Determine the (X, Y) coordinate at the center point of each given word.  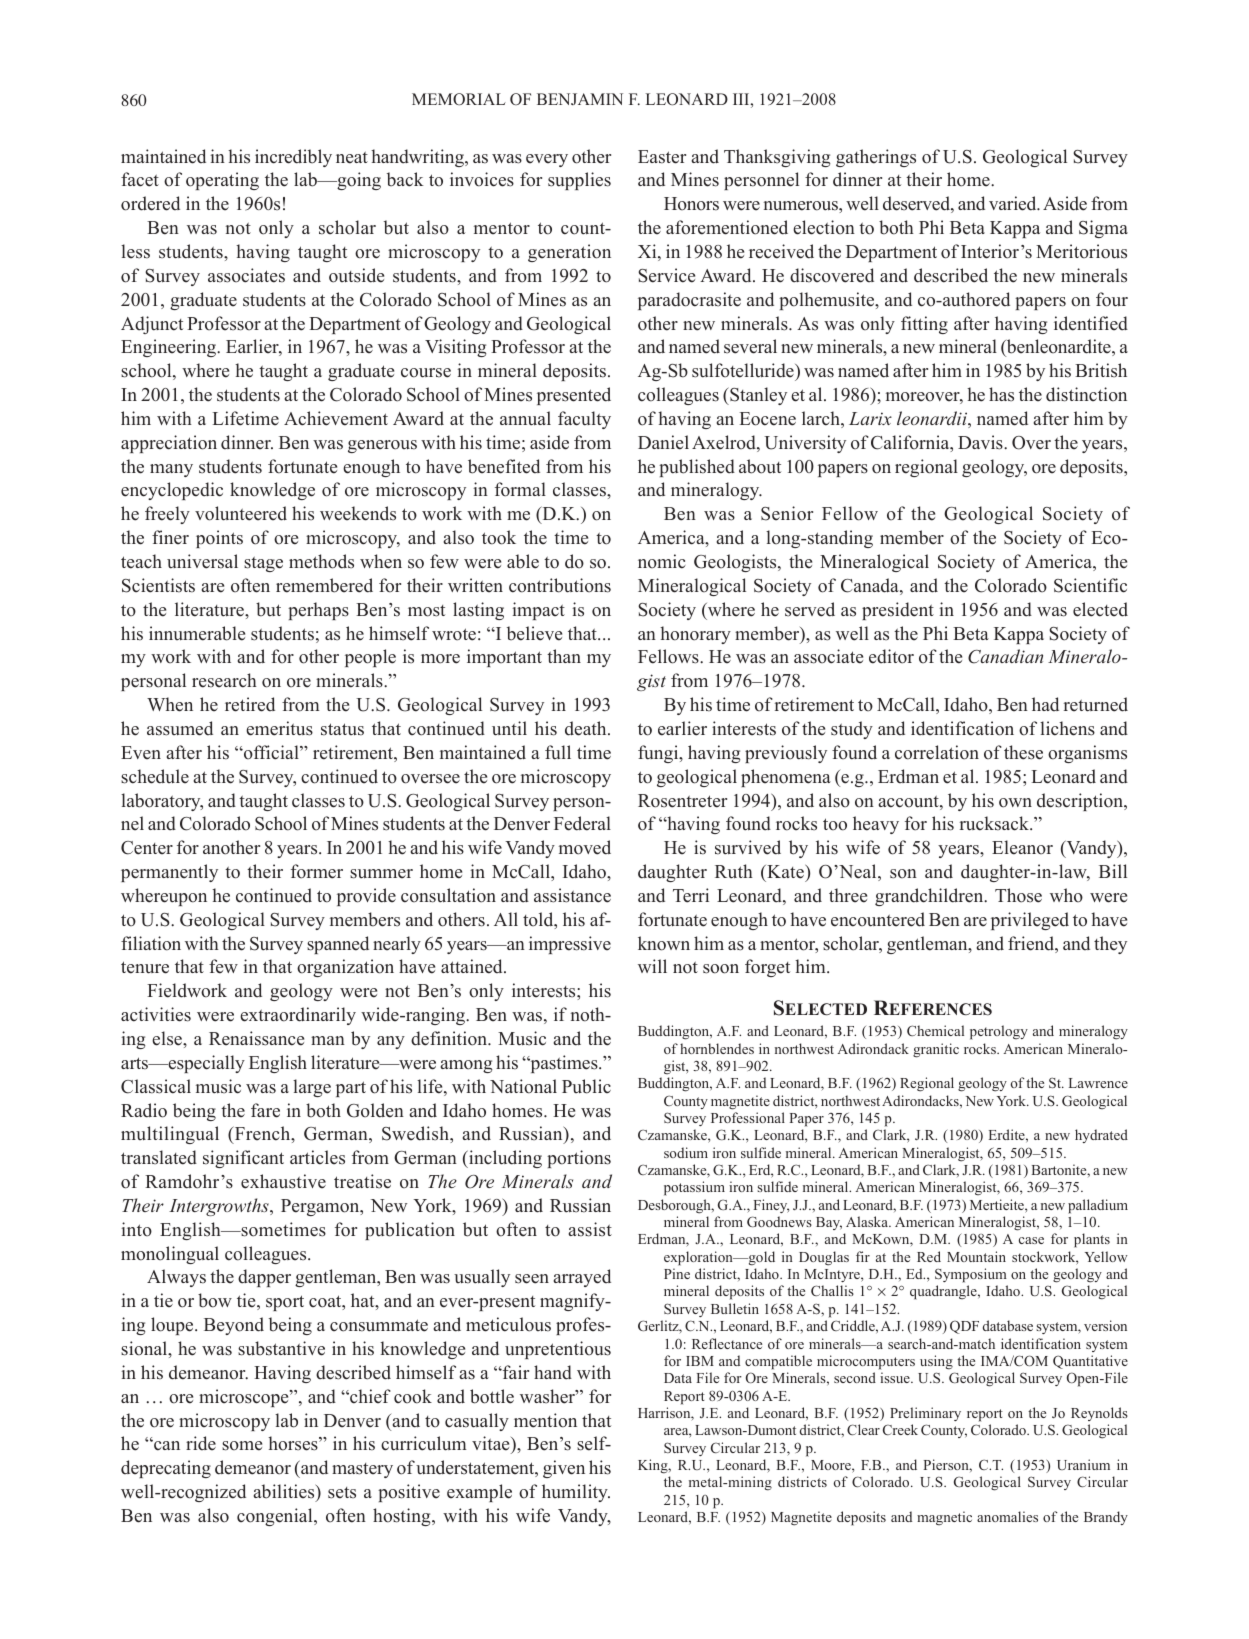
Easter (662, 157)
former (317, 871)
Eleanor (1022, 847)
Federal (582, 823)
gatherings (876, 158)
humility (576, 1493)
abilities (285, 1492)
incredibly (293, 158)
